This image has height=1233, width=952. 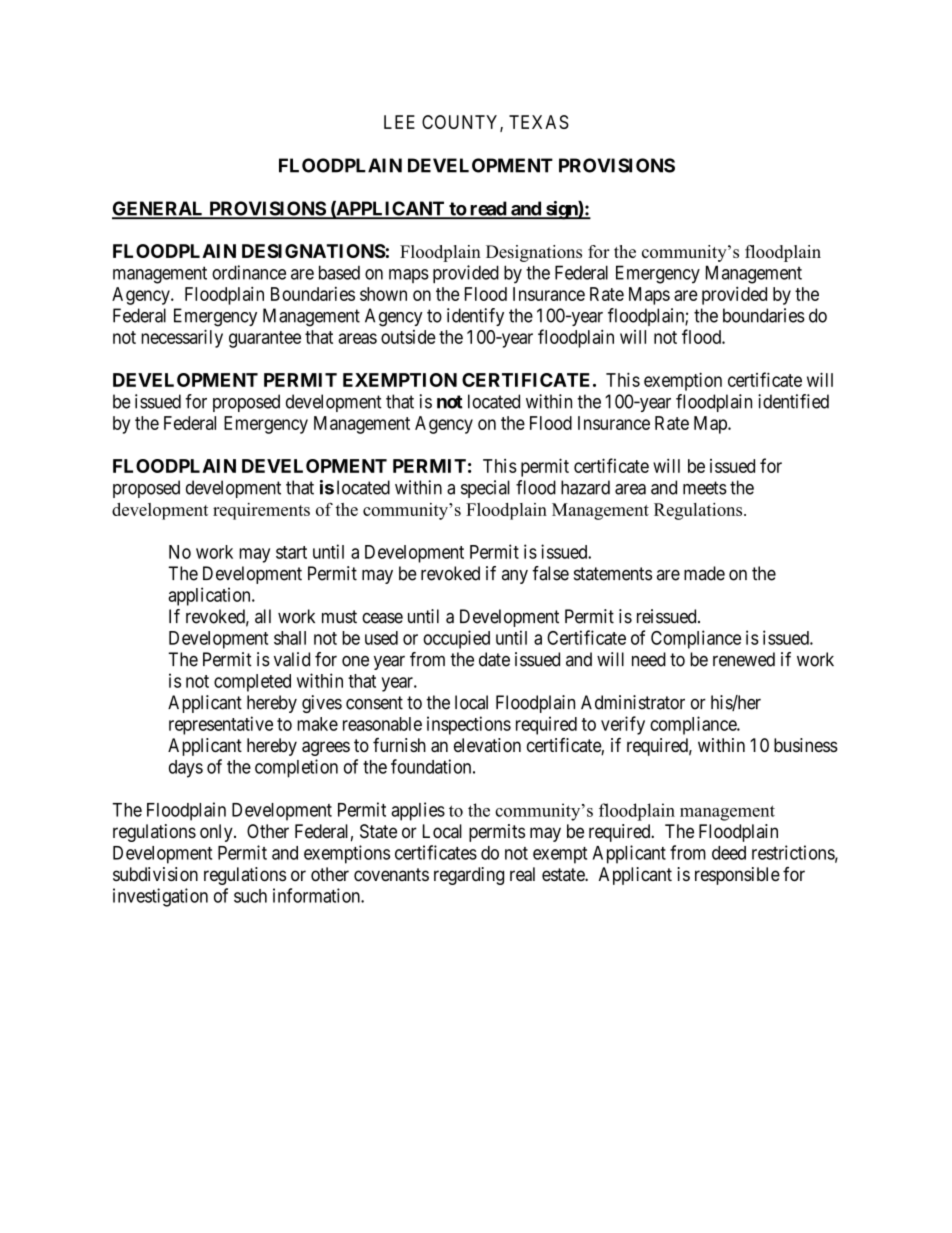 What do you see at coordinates (488, 209) in the image?
I see `read` at bounding box center [488, 209].
